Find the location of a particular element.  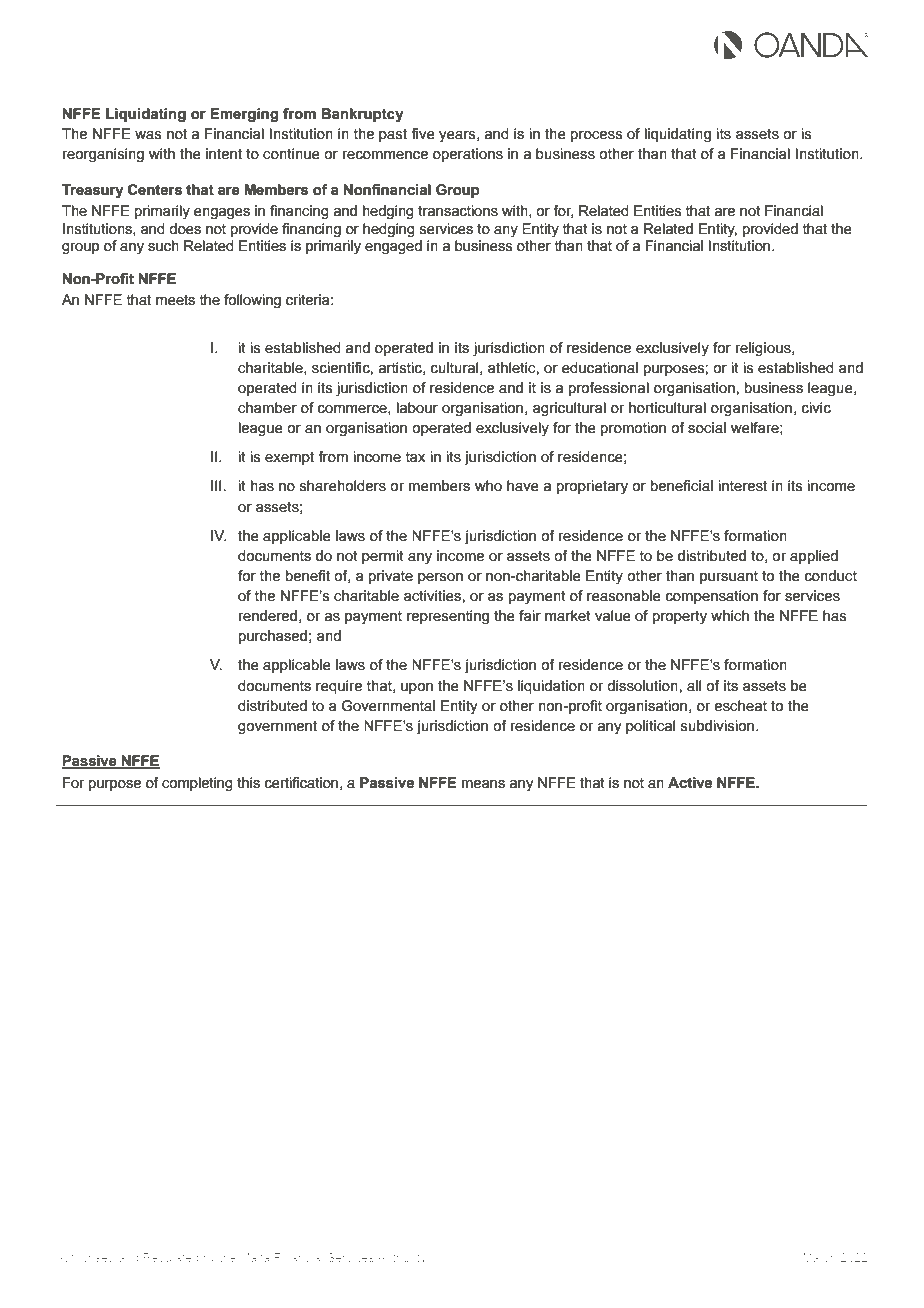

was is located at coordinates (148, 135).
